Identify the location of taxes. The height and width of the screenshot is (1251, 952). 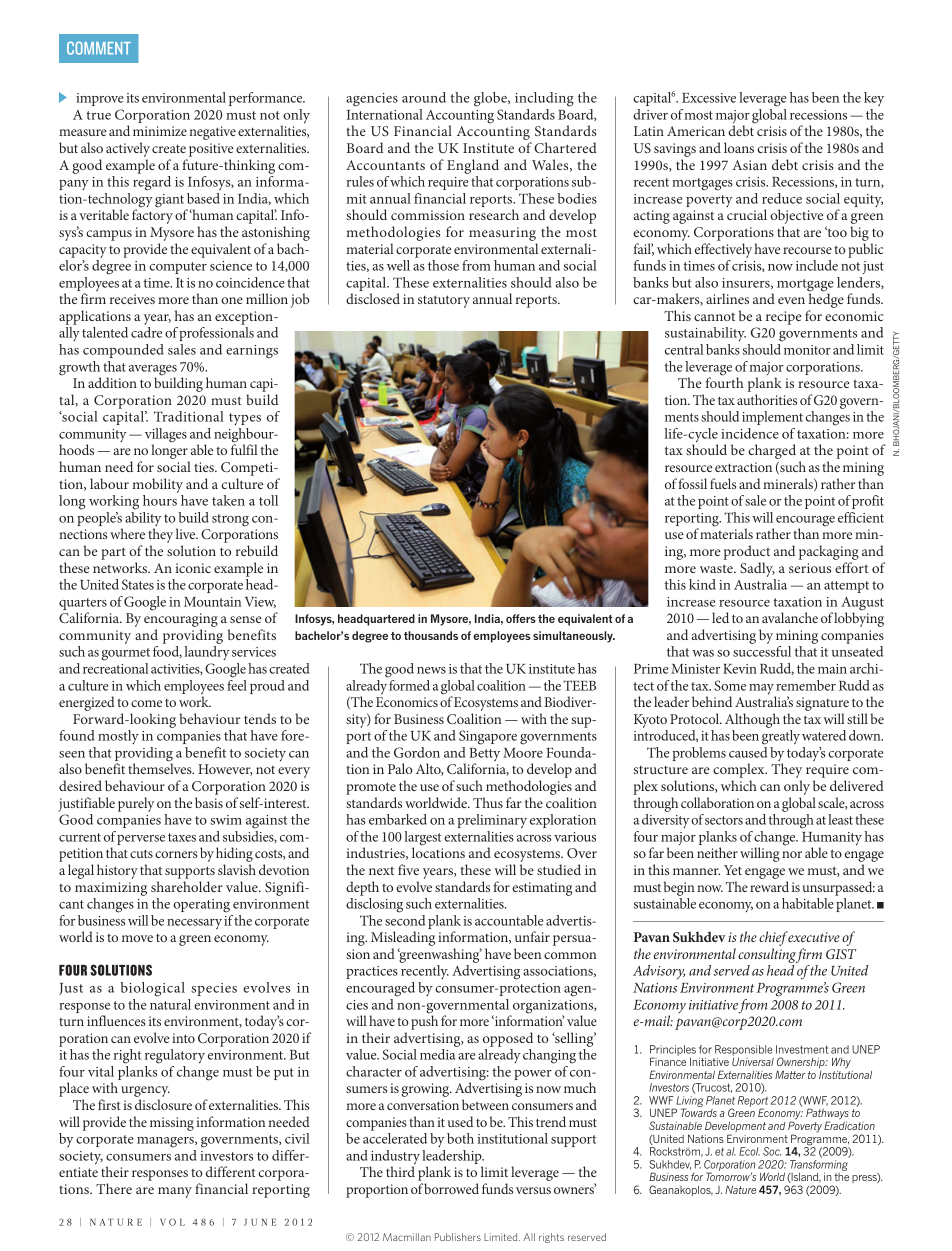
(182, 837).
